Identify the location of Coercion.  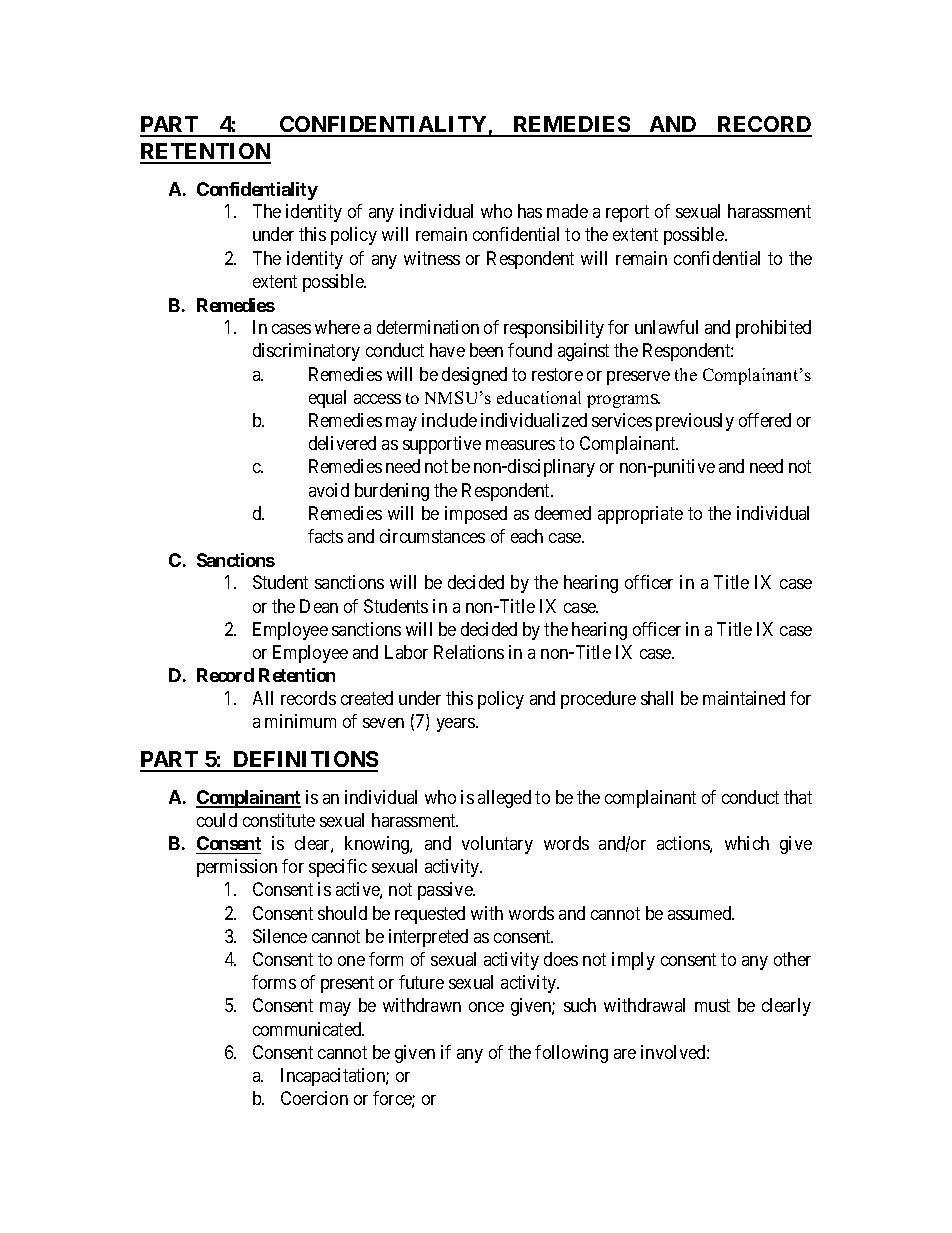
(314, 1098).
